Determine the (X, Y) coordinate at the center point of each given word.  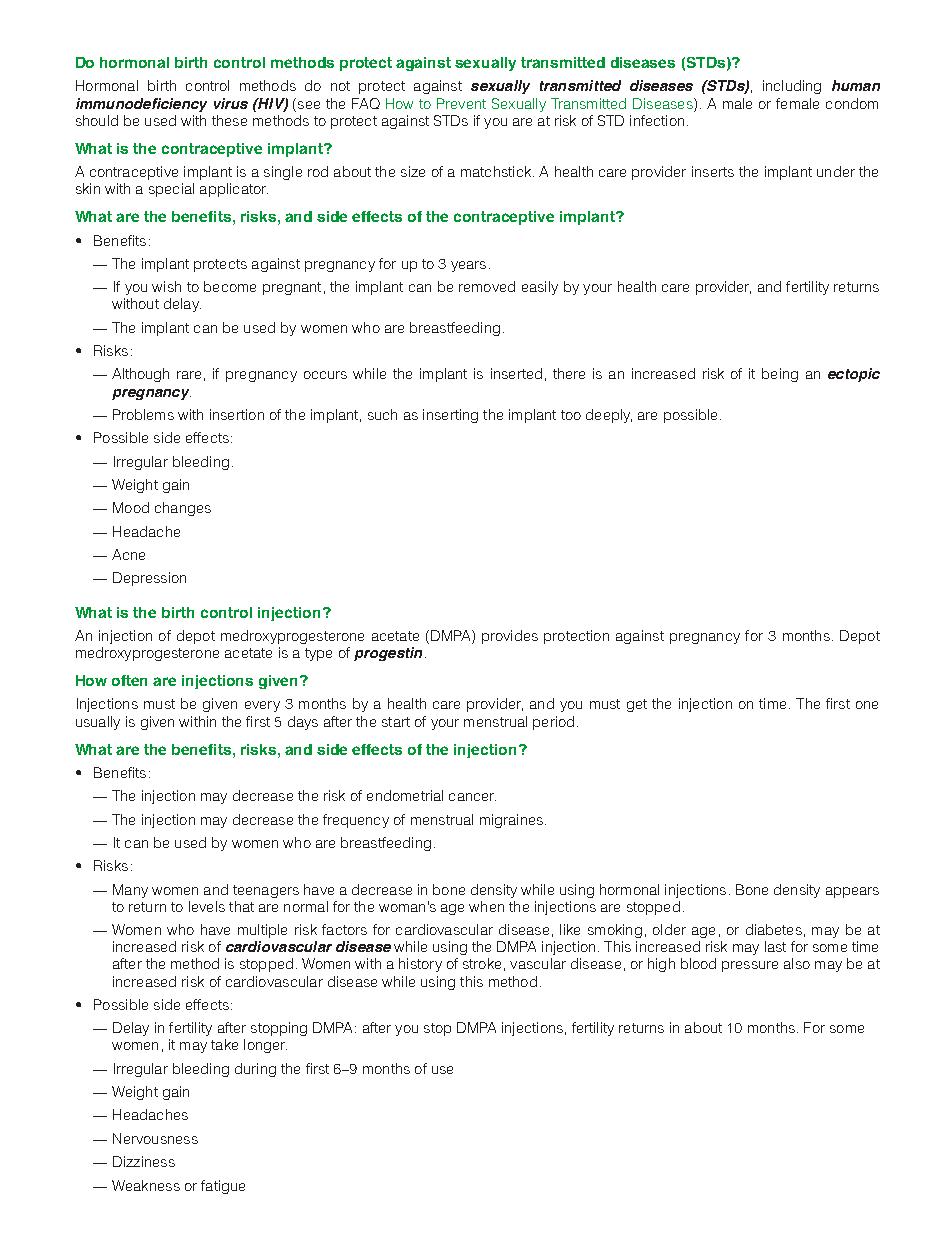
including (792, 87)
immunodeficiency (141, 105)
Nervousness (155, 1138)
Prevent (461, 103)
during (255, 1070)
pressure (750, 966)
